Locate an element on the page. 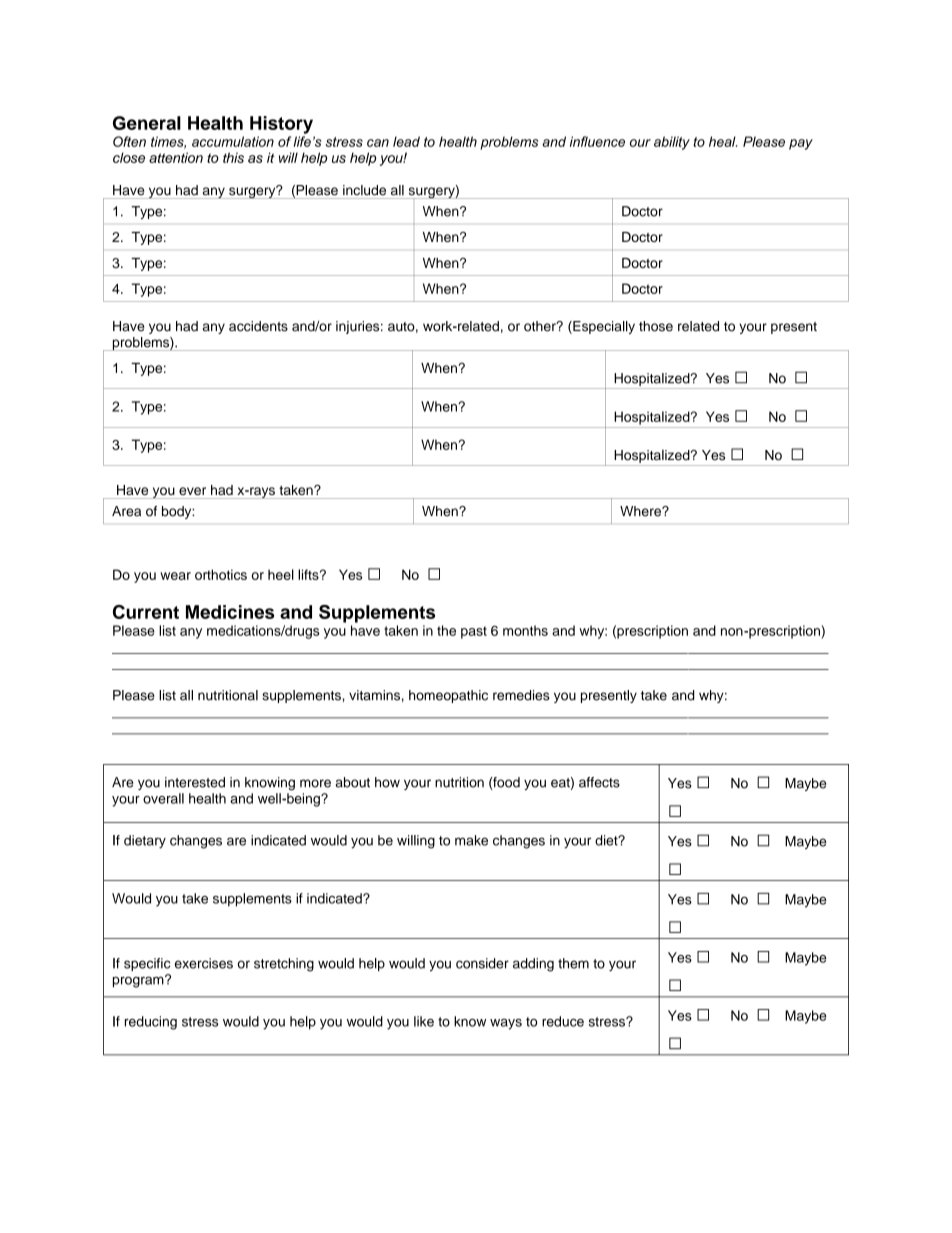 This document has width=952, height=1233. affects is located at coordinates (599, 782).
